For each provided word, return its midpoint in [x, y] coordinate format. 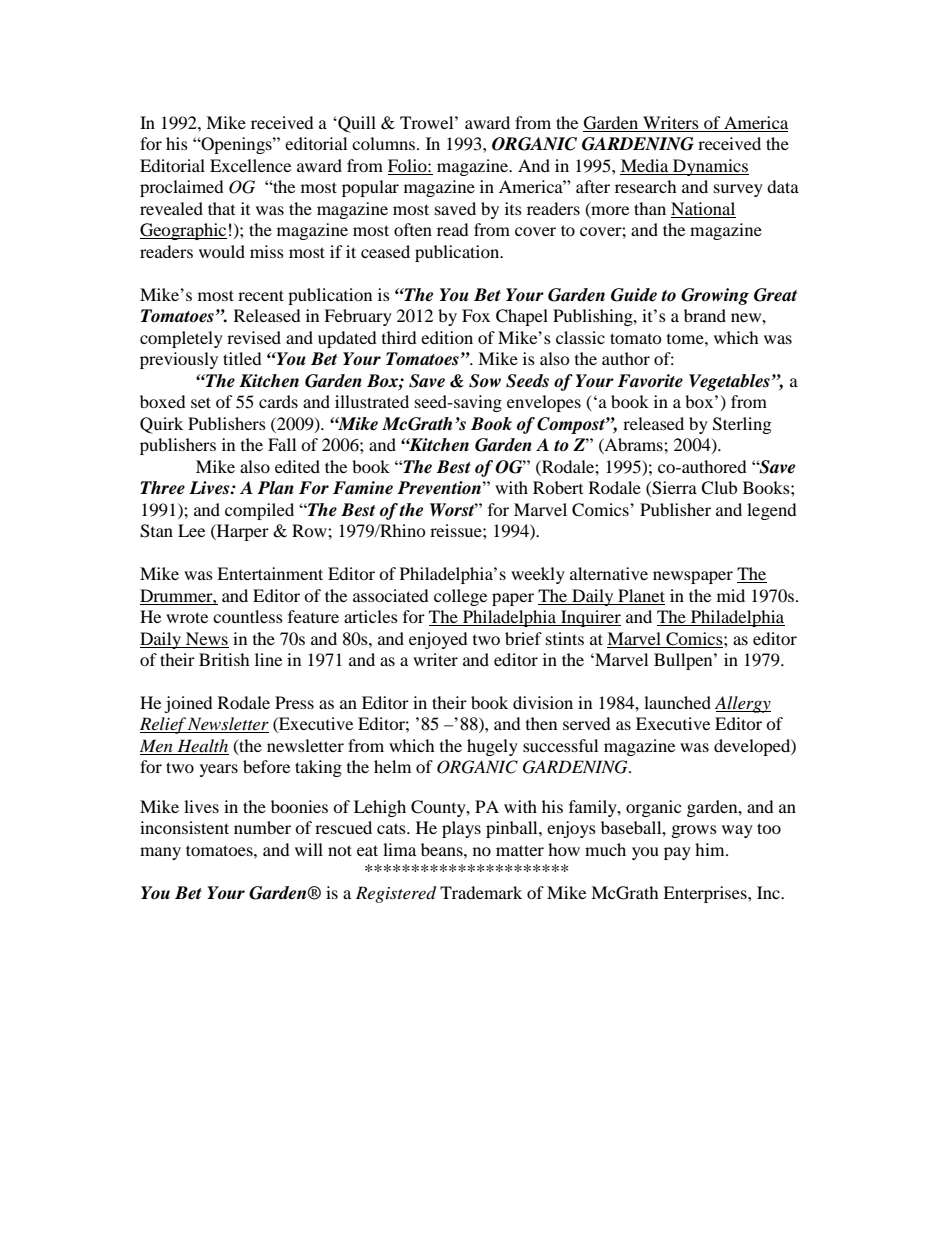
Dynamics [710, 167]
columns [385, 143]
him [711, 849]
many [160, 853]
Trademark [481, 892]
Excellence [250, 165]
